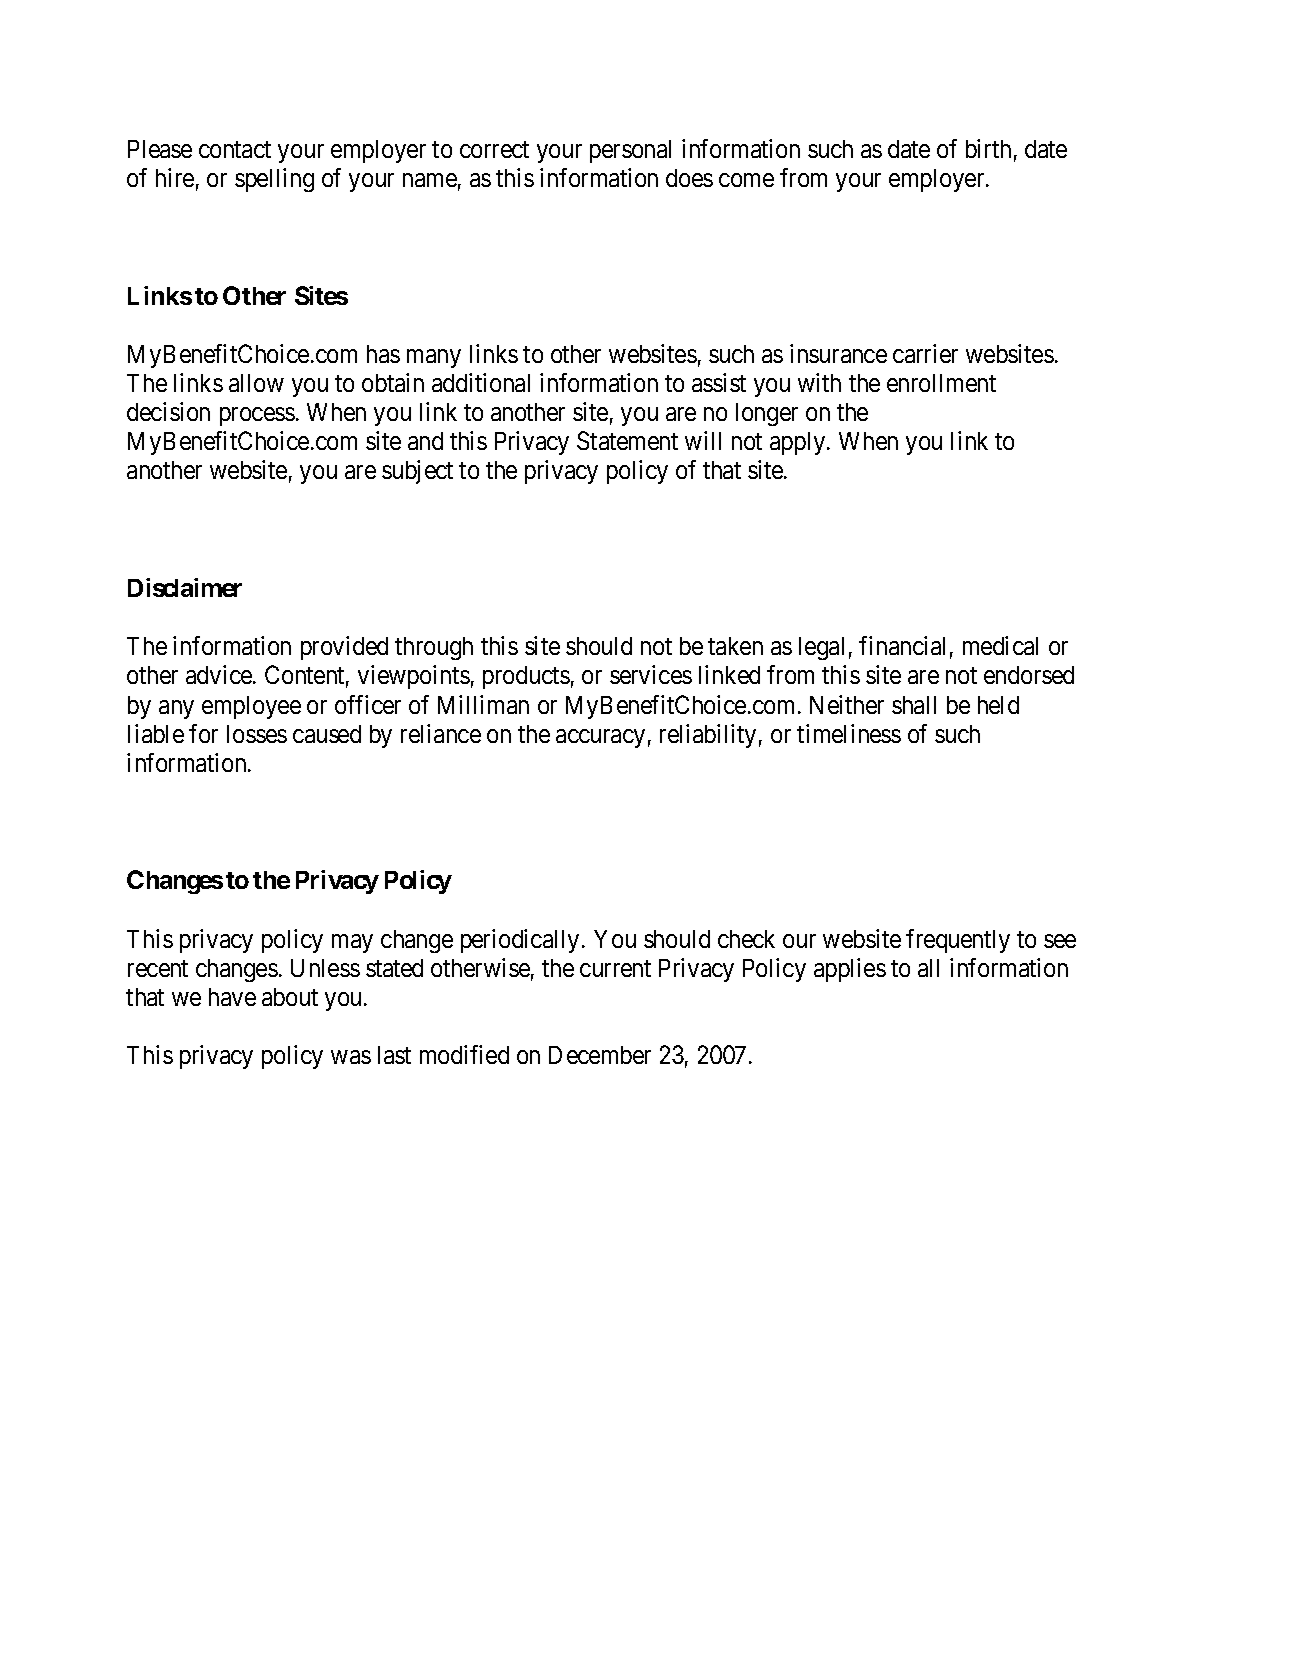 The image size is (1295, 1676). I want to click on about, so click(290, 997).
